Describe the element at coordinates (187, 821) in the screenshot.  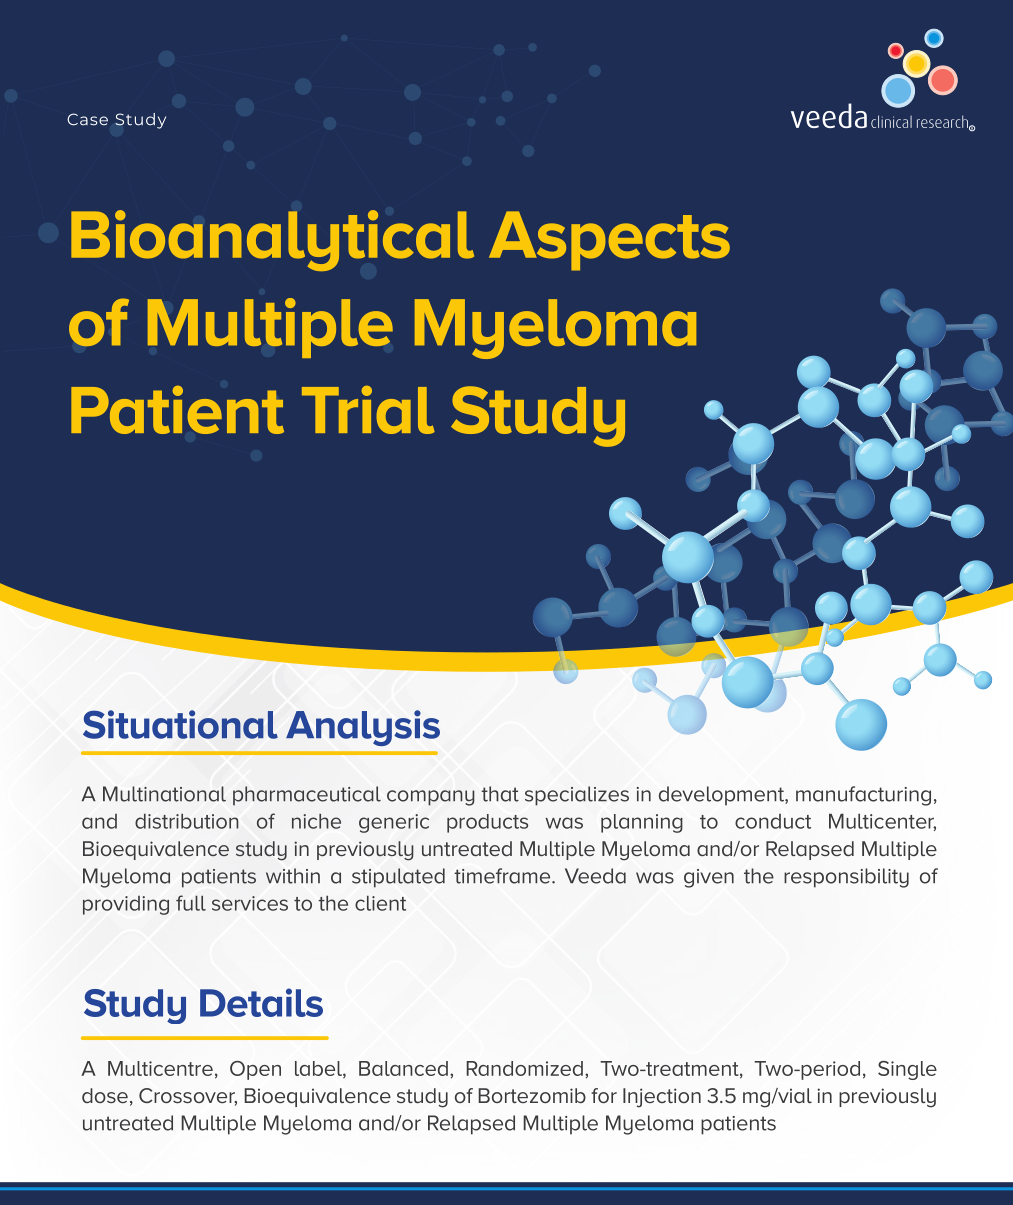
I see `distribution` at that location.
